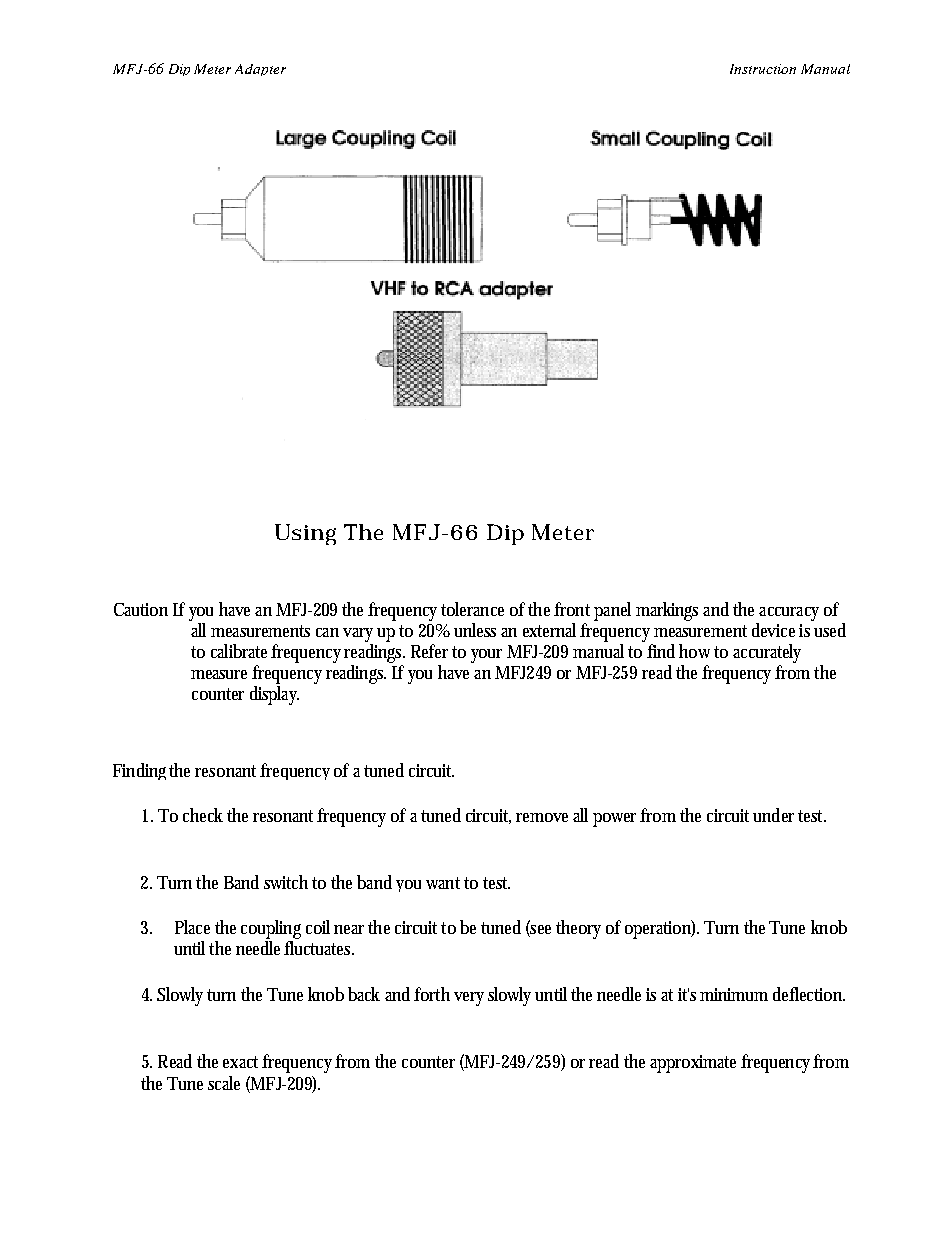 Image resolution: width=952 pixels, height=1233 pixels. What do you see at coordinates (141, 609) in the page?
I see `Caution` at bounding box center [141, 609].
